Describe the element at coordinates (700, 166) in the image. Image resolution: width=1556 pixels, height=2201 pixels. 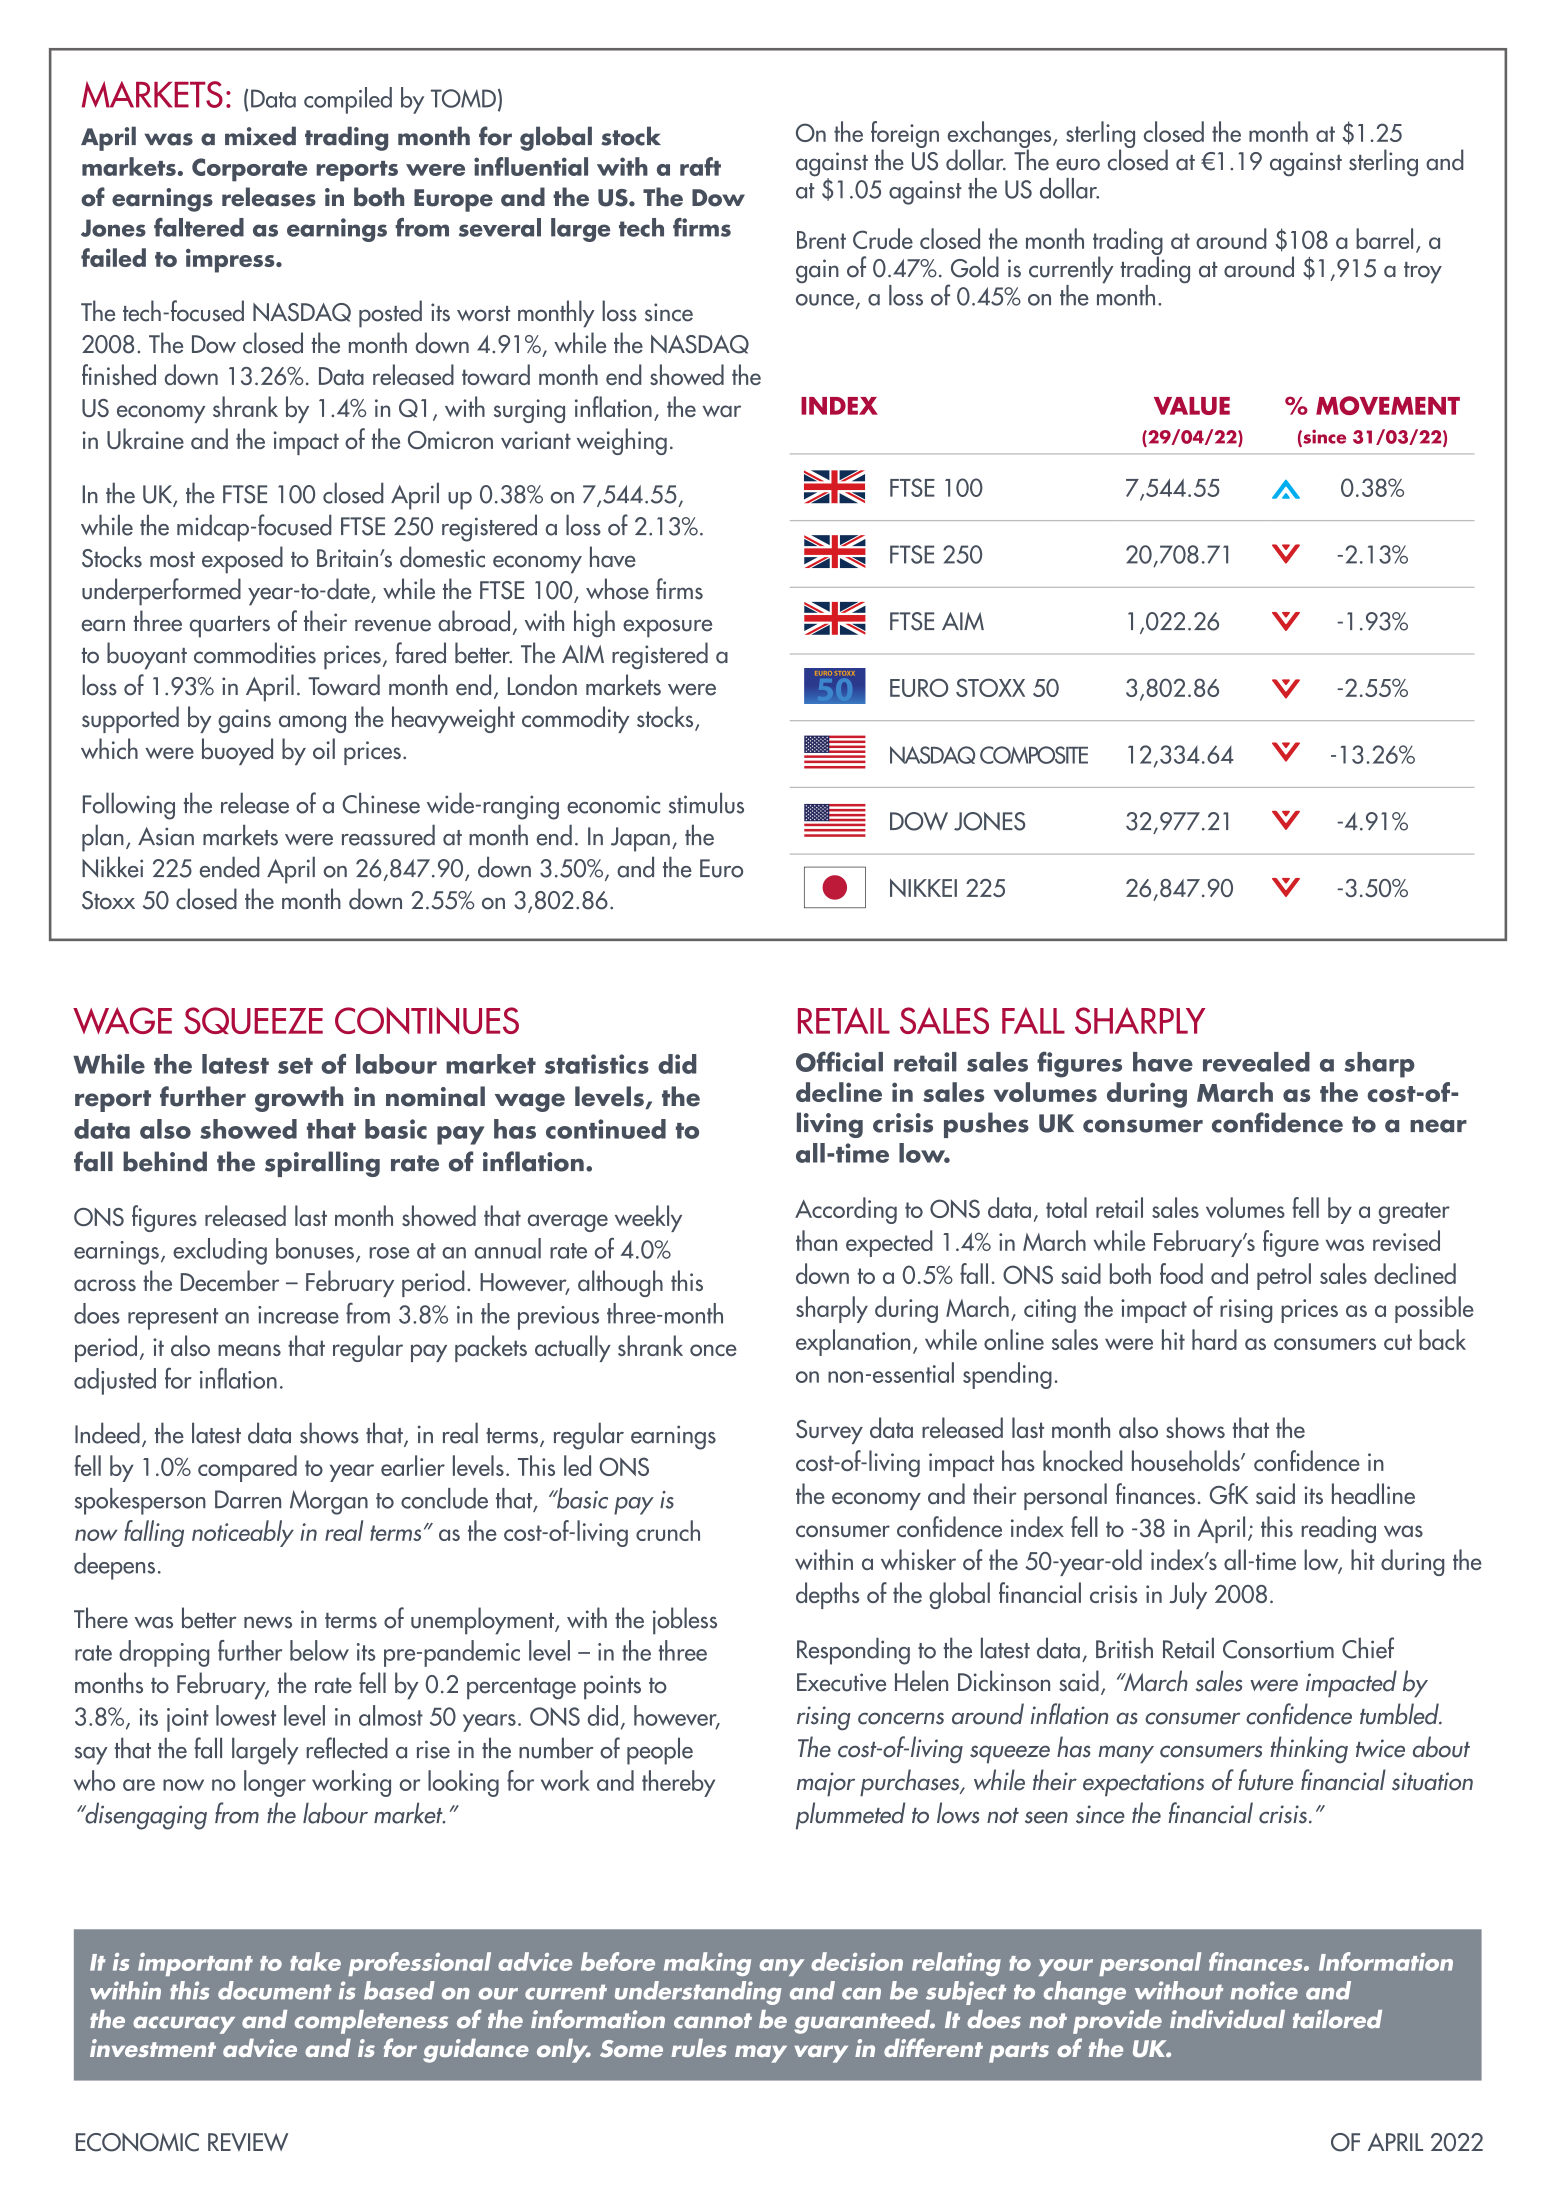
I see `raft` at that location.
